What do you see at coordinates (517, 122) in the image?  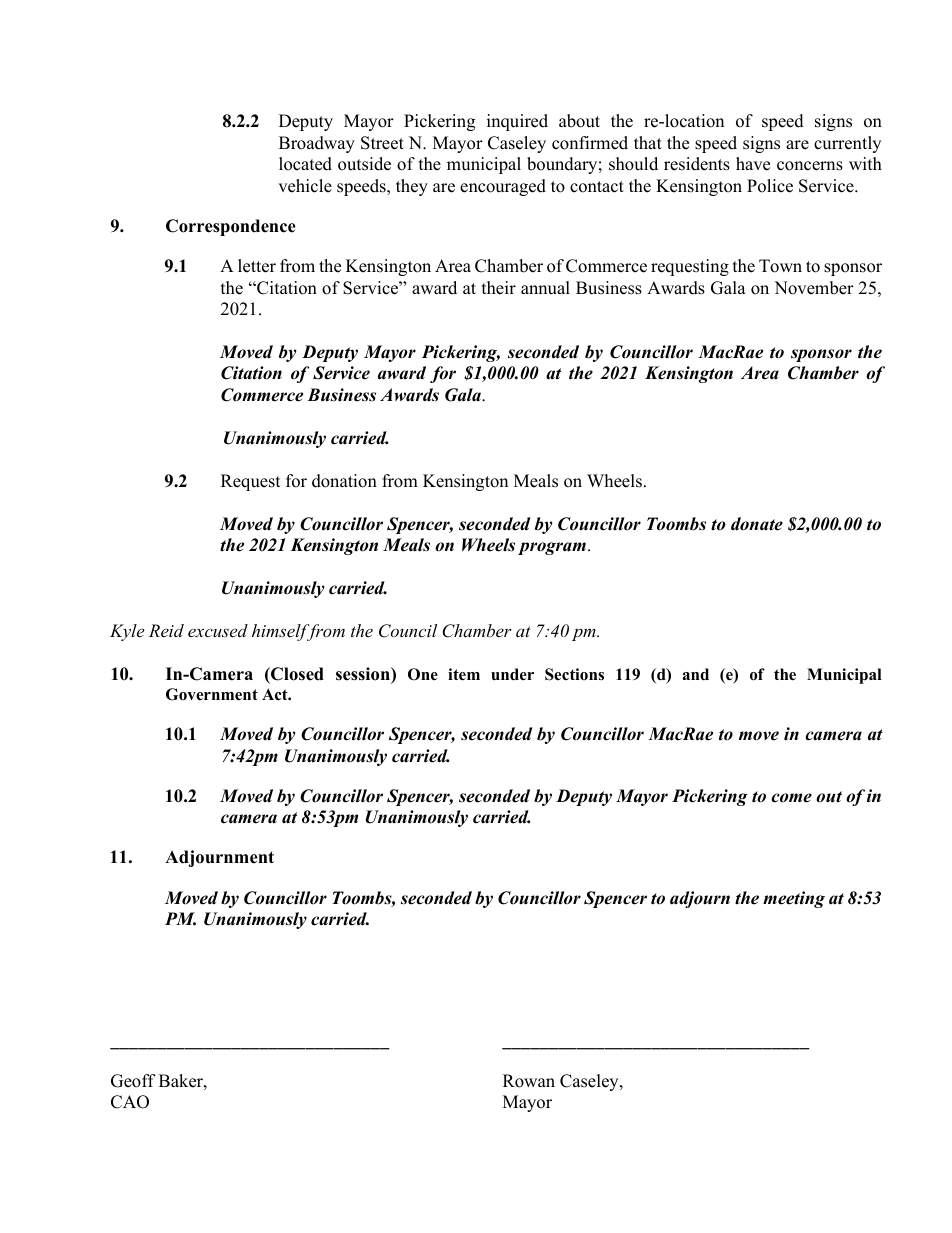 I see `inquired` at bounding box center [517, 122].
